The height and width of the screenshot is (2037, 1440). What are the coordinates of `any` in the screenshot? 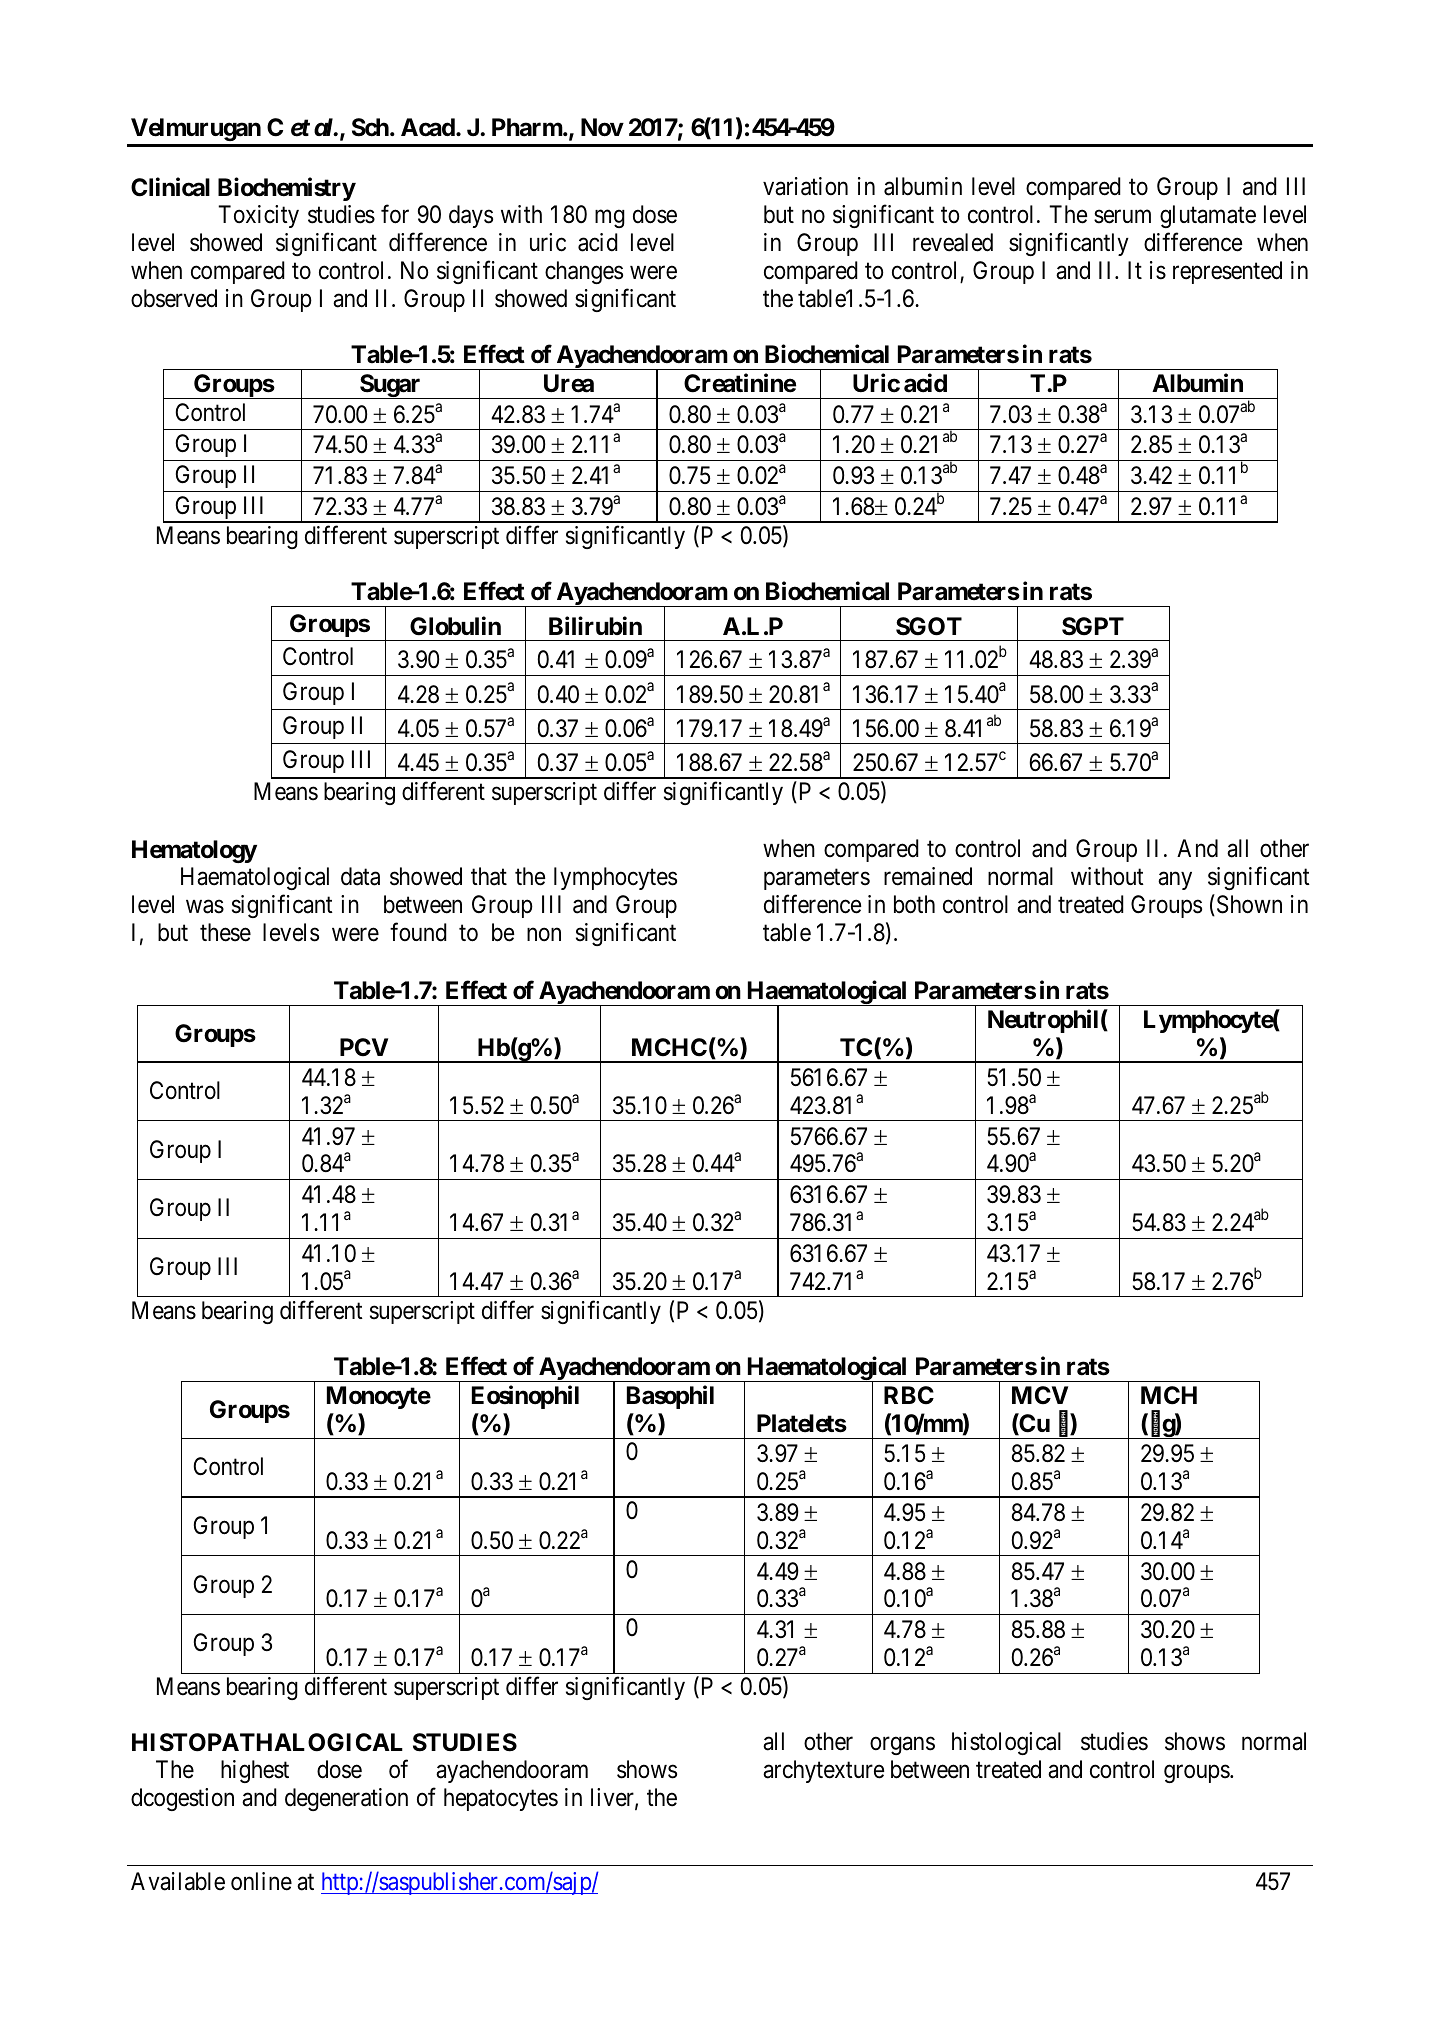 It's located at (1175, 881).
